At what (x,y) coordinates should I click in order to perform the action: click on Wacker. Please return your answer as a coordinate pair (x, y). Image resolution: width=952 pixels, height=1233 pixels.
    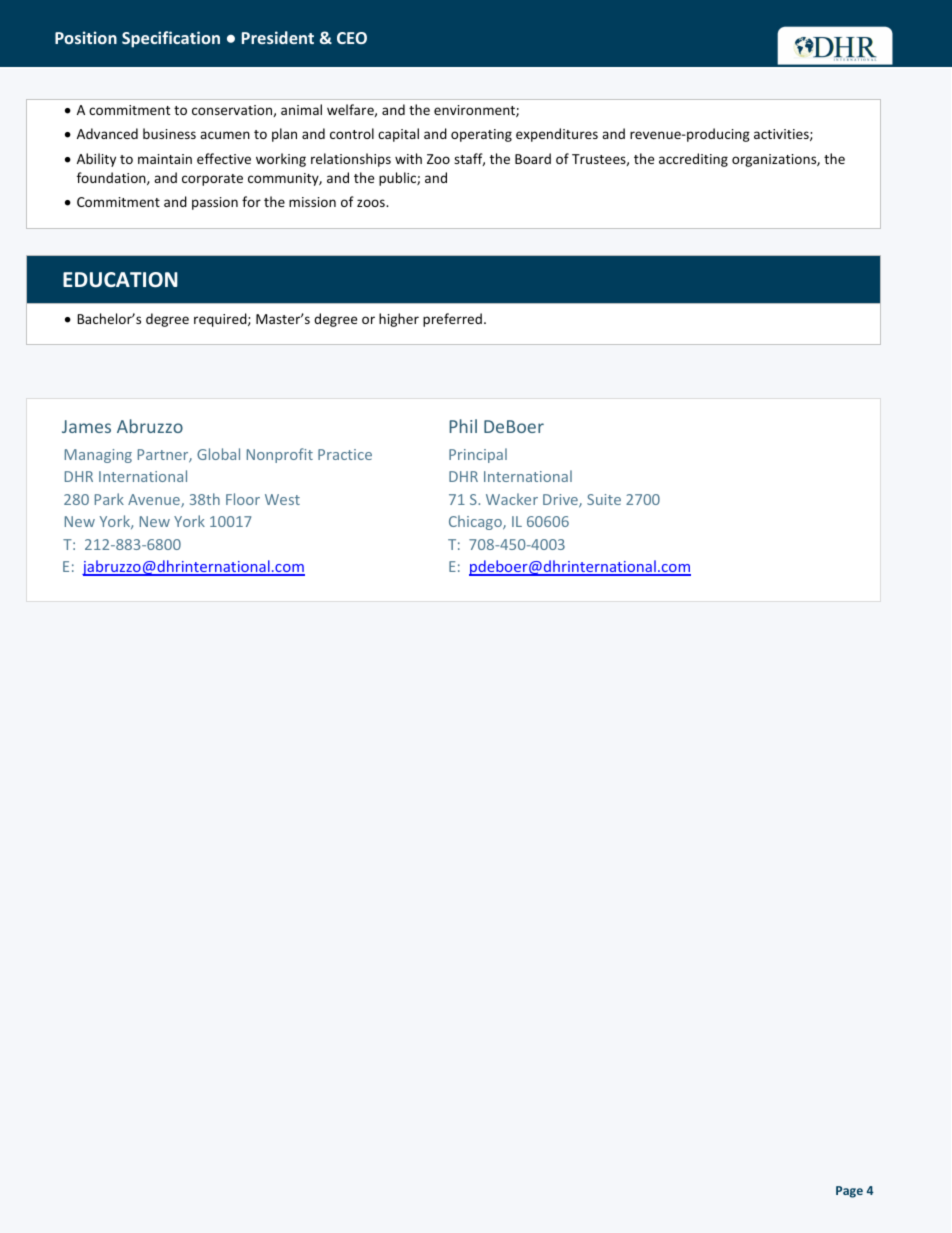
    Looking at the image, I should click on (512, 499).
